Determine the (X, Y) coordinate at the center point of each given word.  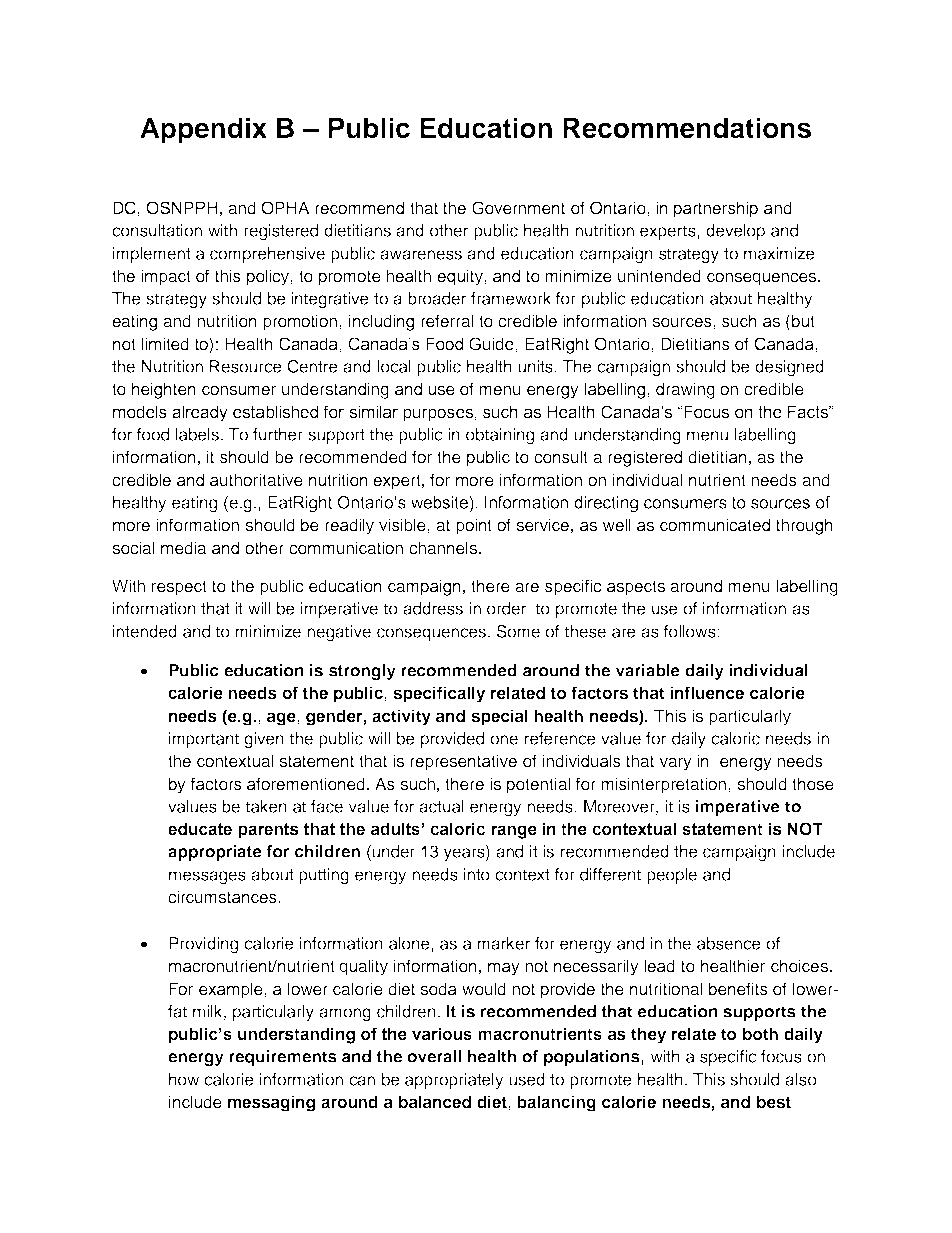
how (184, 1079)
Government (518, 208)
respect (179, 588)
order (506, 608)
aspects (636, 588)
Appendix (203, 130)
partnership (716, 209)
